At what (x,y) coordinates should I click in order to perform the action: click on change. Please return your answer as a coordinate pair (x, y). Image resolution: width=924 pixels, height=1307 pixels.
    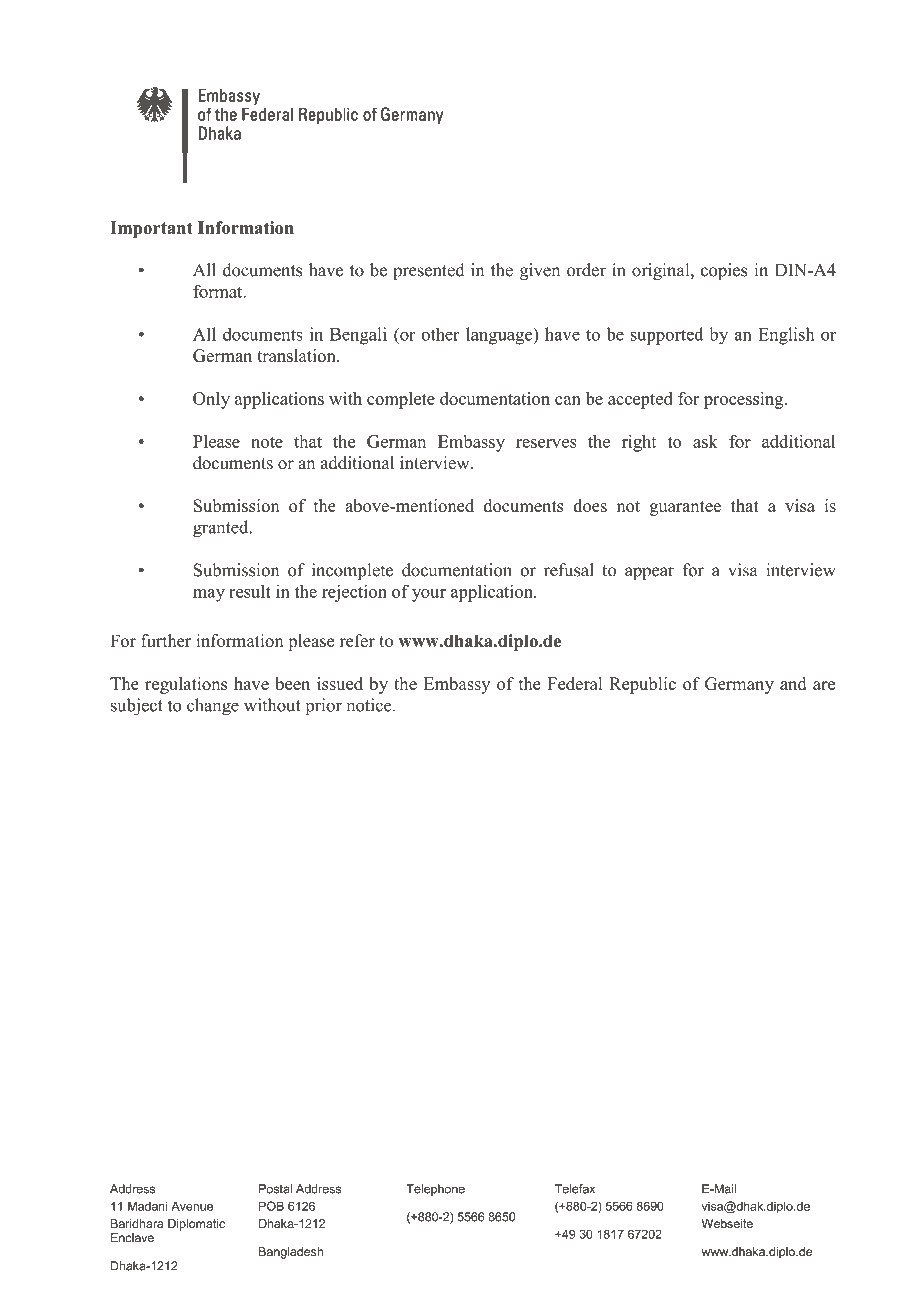
    Looking at the image, I should click on (213, 707).
